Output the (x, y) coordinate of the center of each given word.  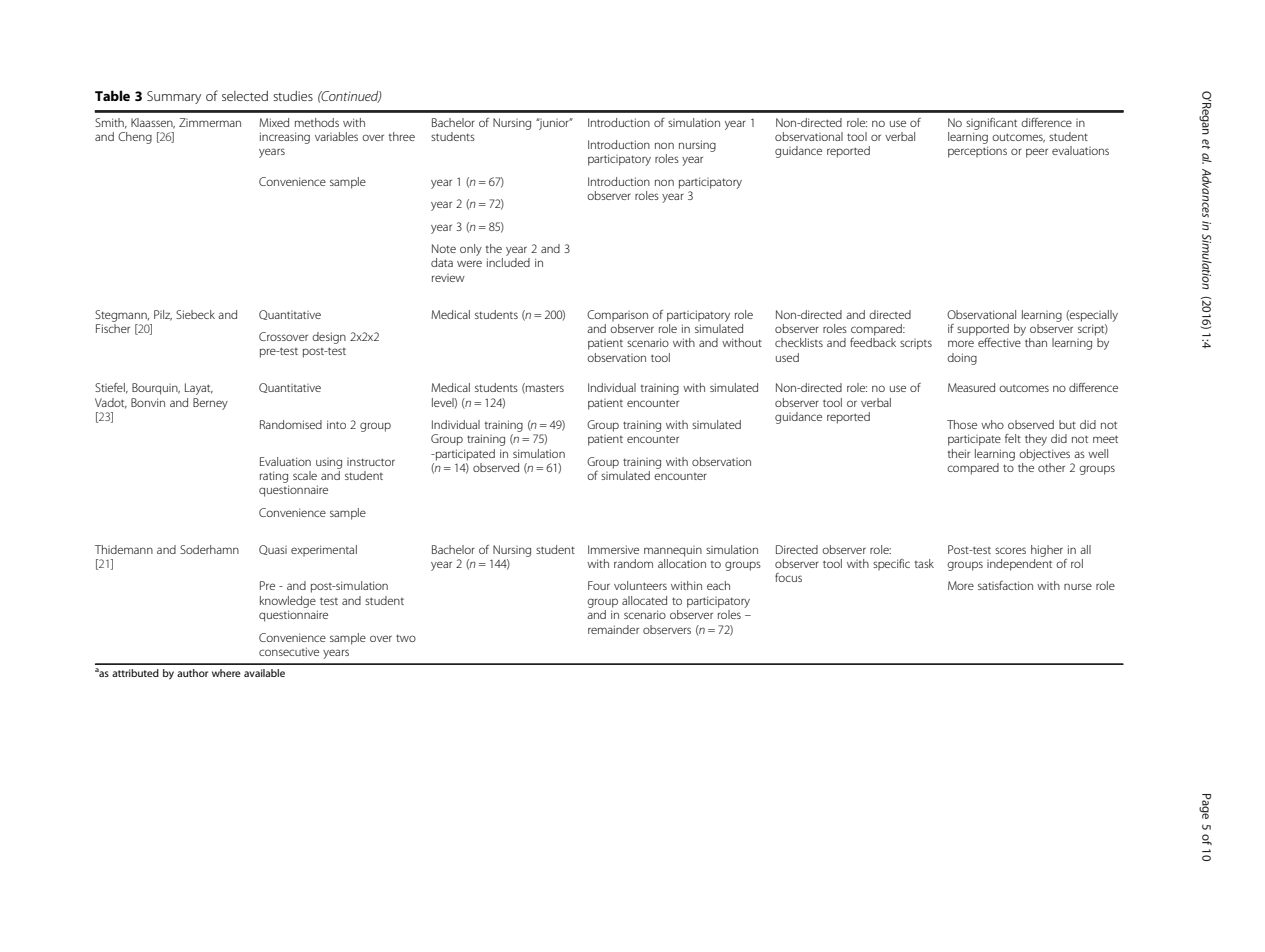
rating (274, 477)
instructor (371, 462)
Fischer (113, 327)
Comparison (617, 315)
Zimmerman (210, 122)
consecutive (289, 651)
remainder (613, 629)
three (402, 136)
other (1051, 467)
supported (983, 330)
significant (991, 124)
